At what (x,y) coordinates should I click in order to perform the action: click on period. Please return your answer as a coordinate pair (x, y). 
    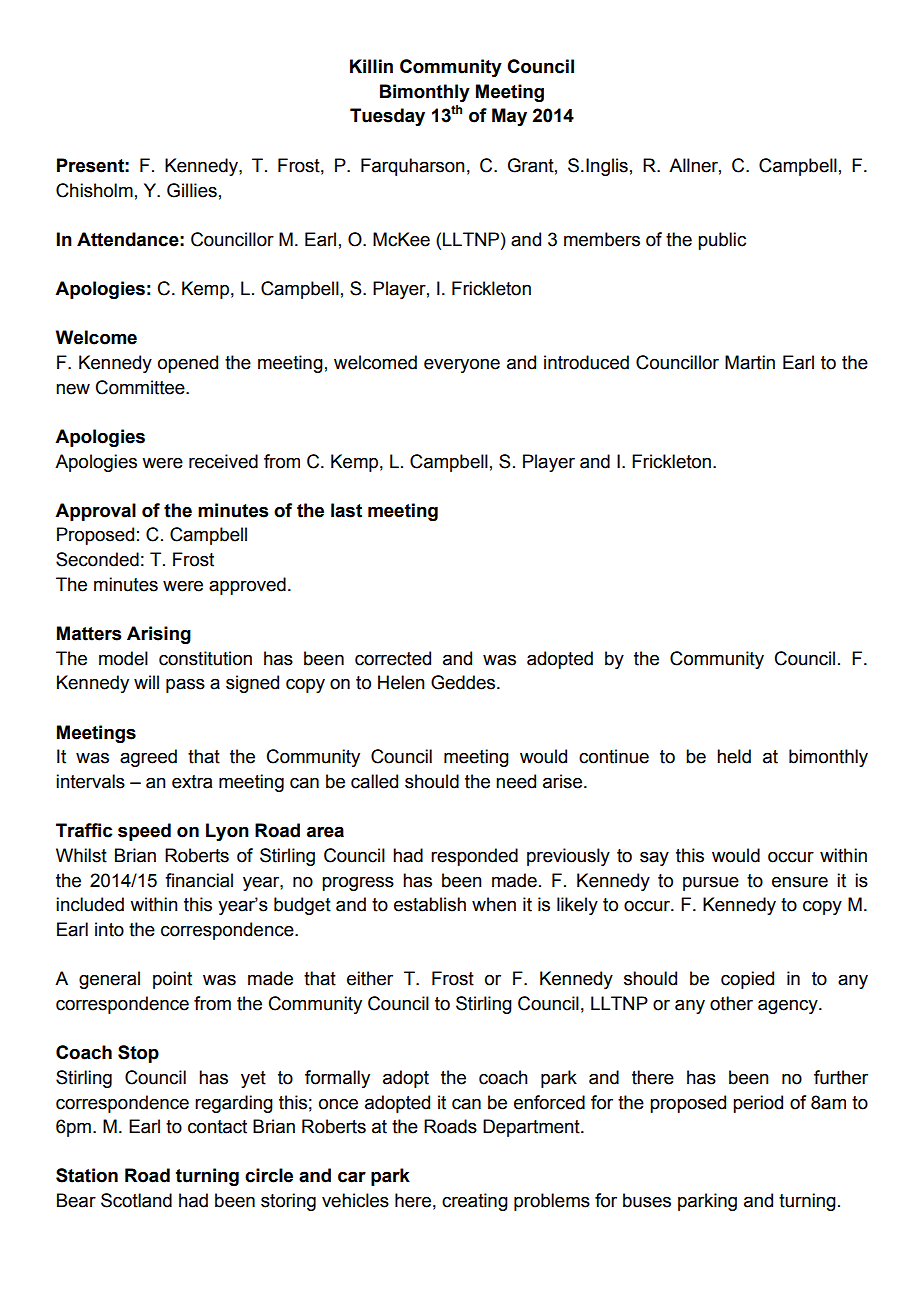
    Looking at the image, I should click on (758, 1104).
